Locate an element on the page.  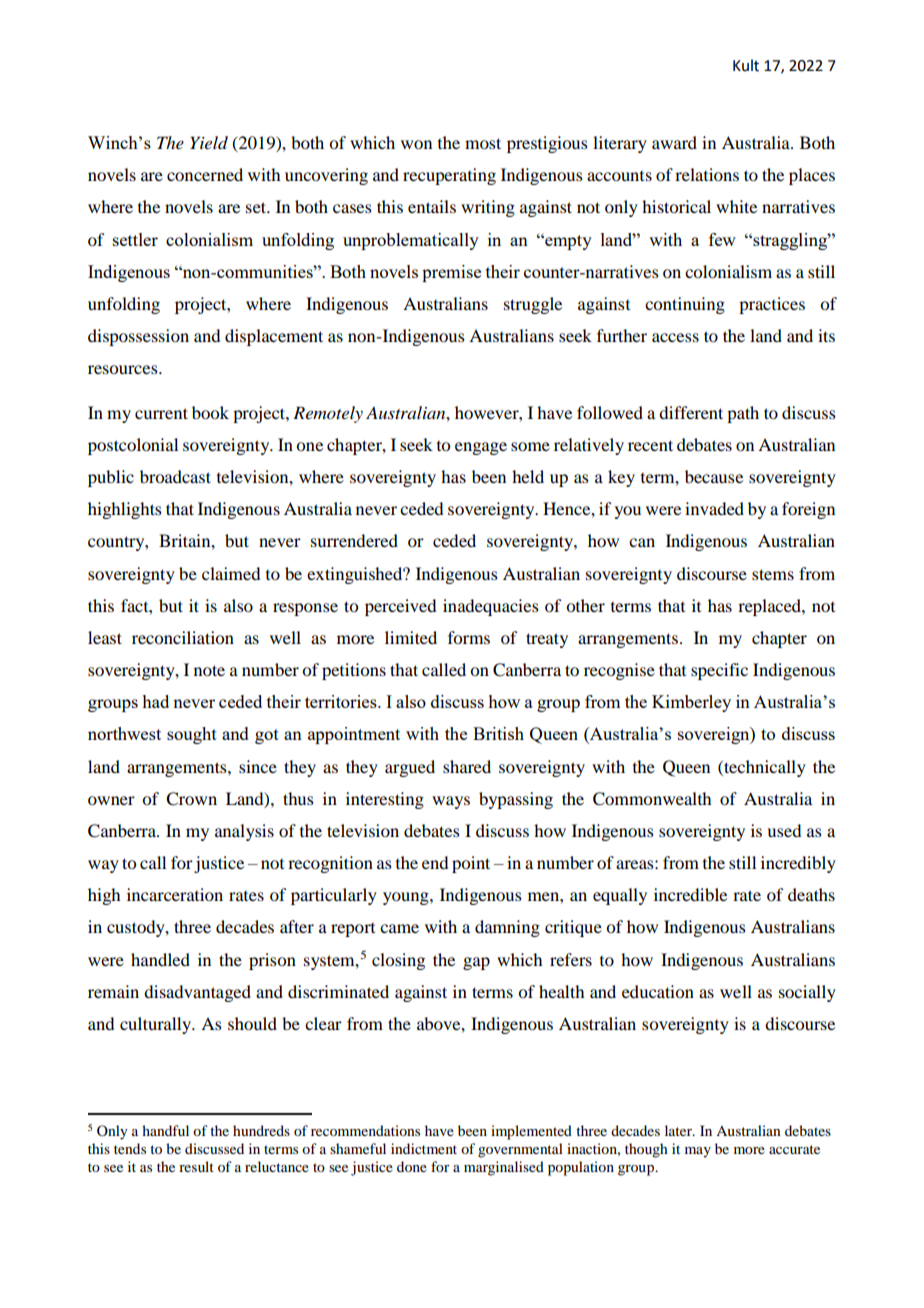
recuperating is located at coordinates (449, 176).
